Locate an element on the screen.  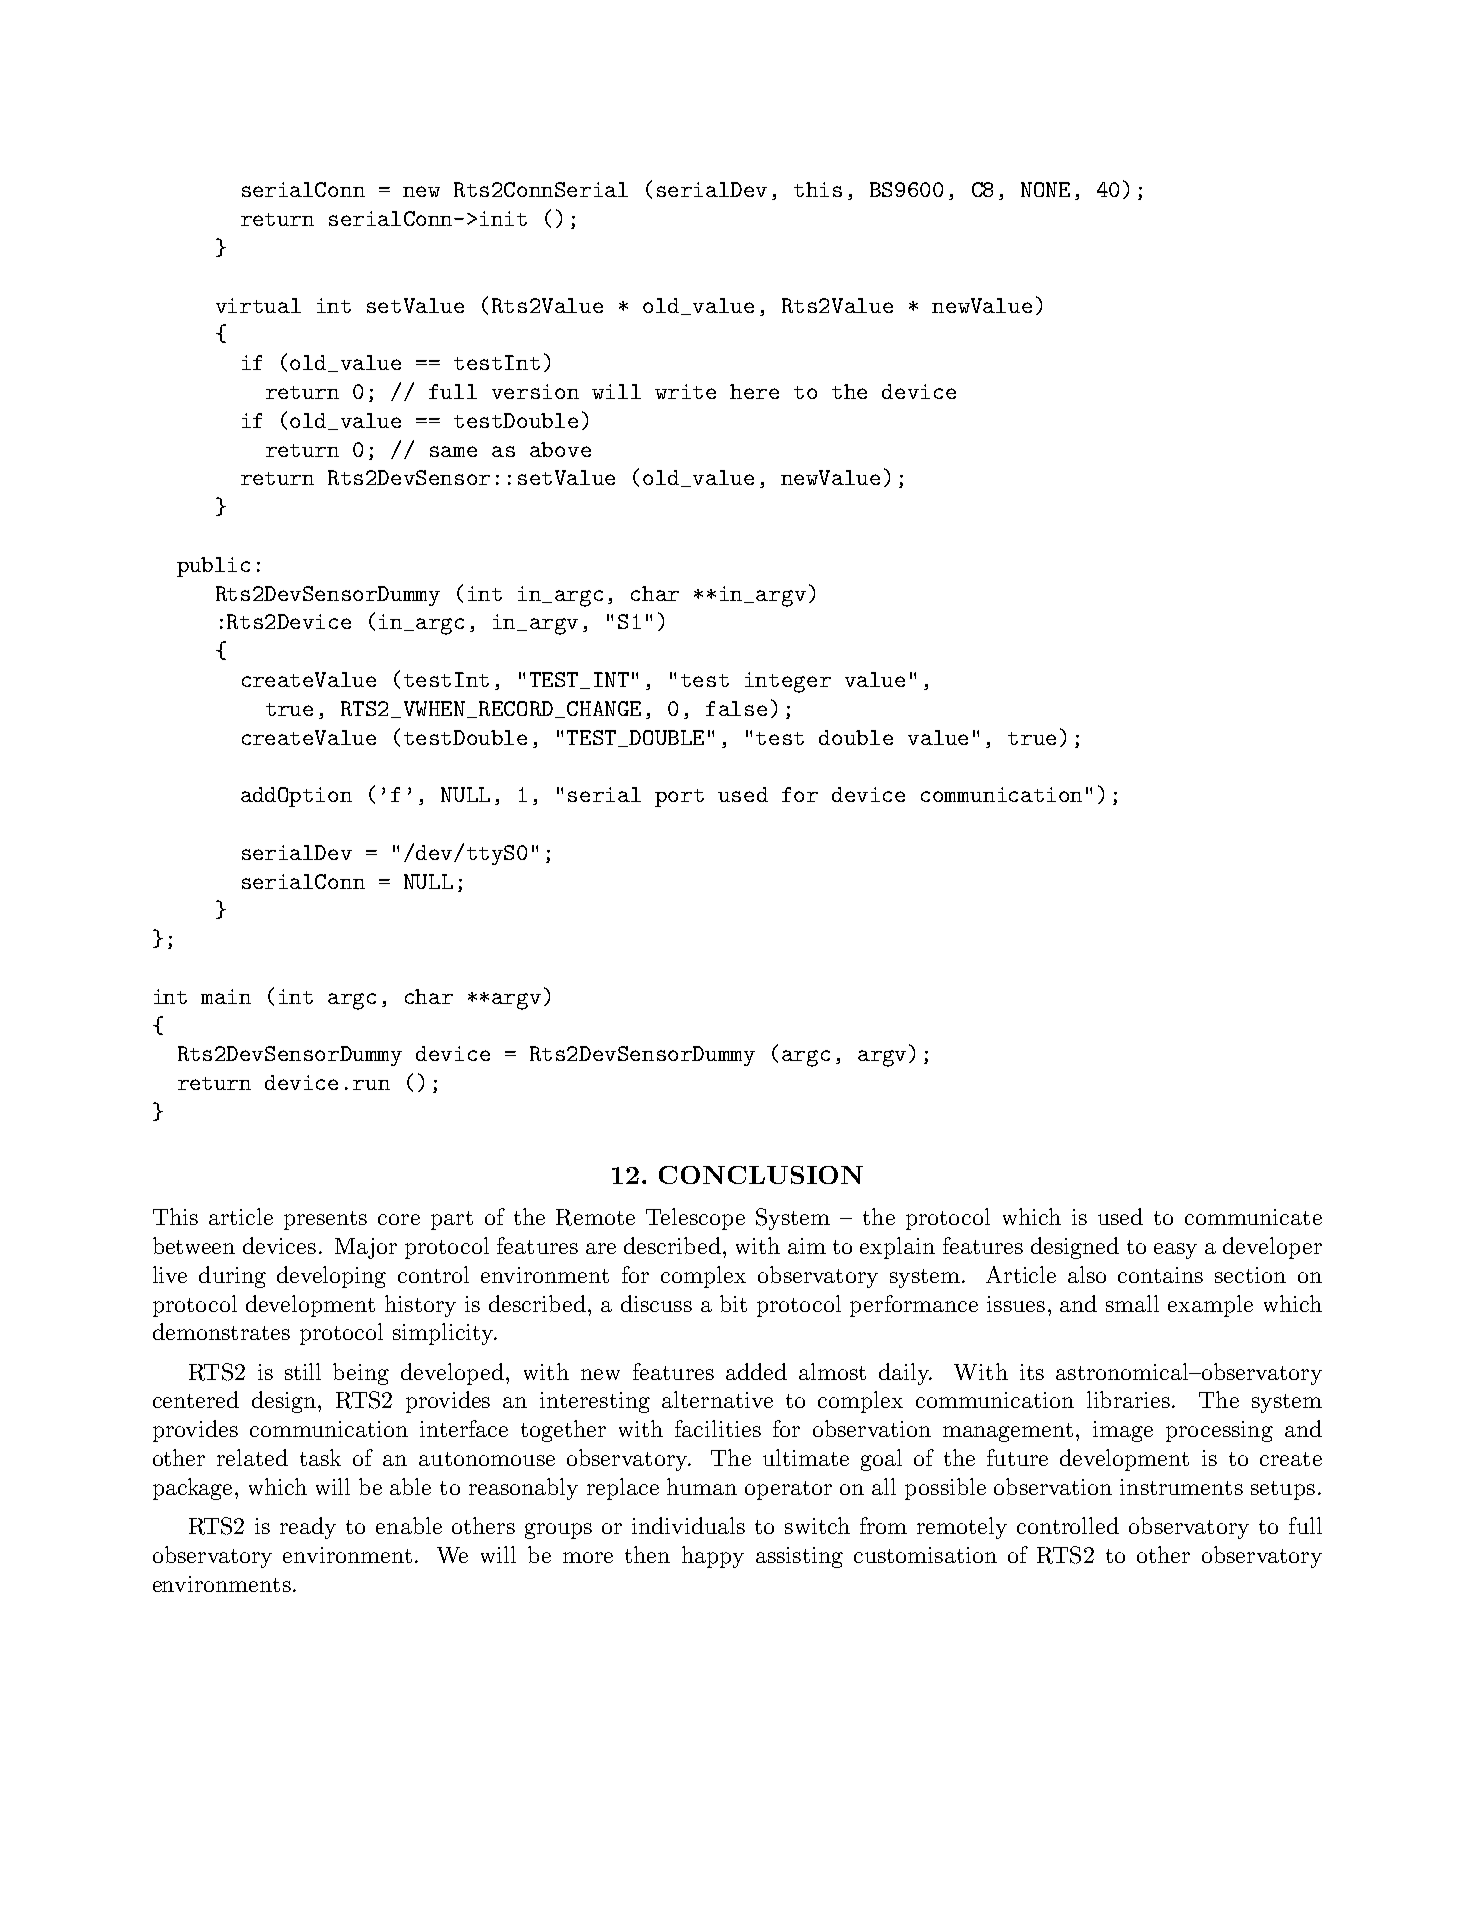
virtual is located at coordinates (258, 305).
